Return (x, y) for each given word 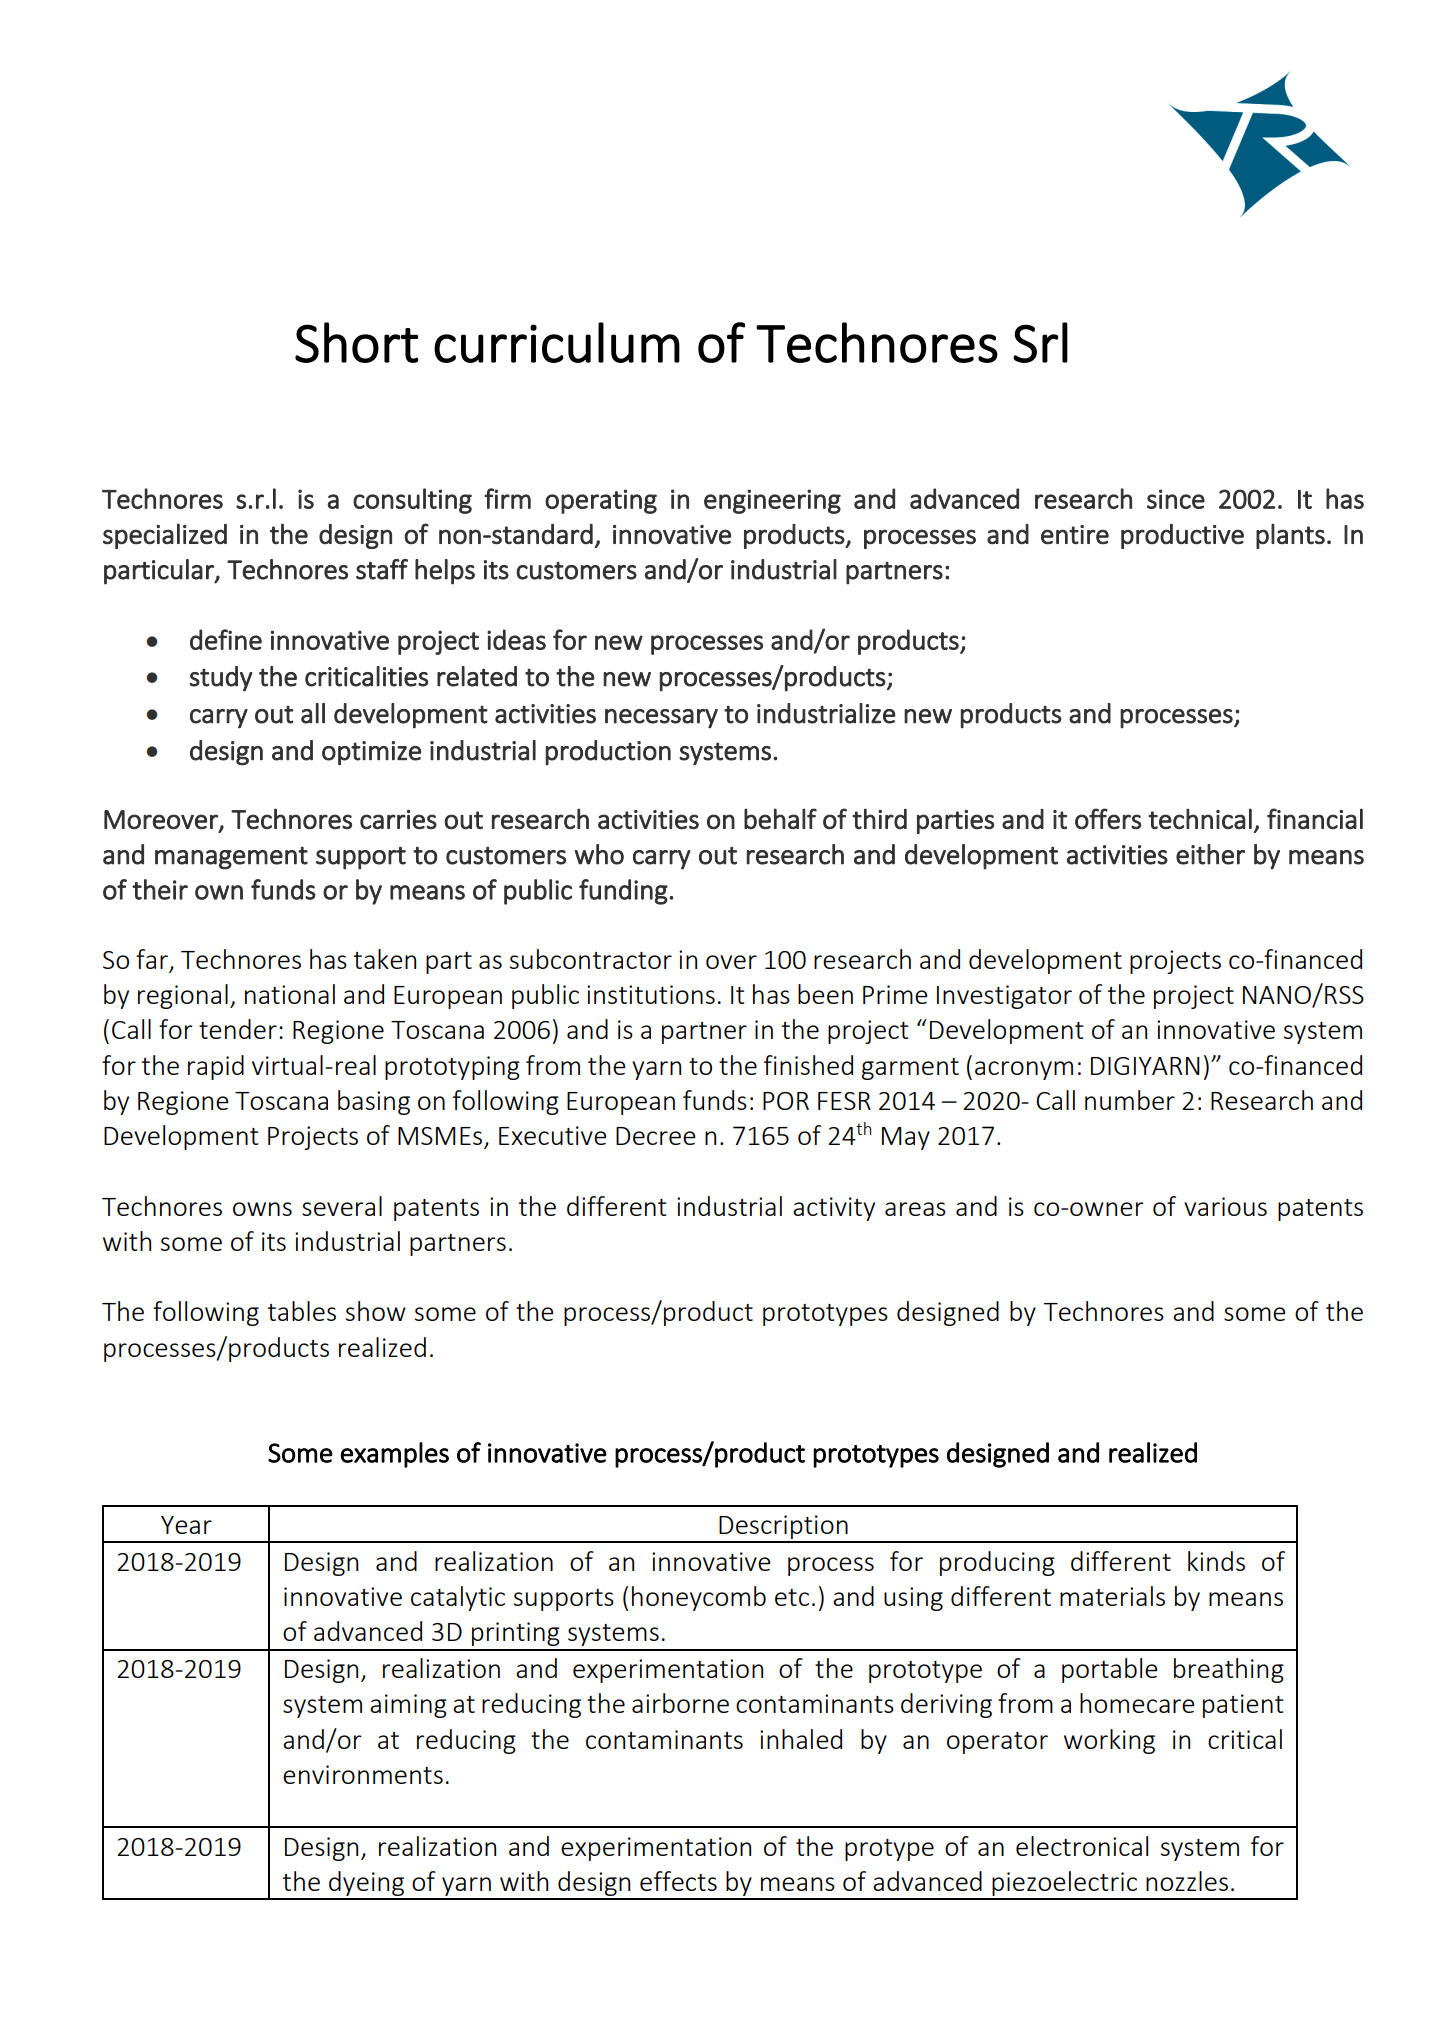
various (1225, 1206)
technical (1200, 818)
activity (834, 1209)
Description (783, 1528)
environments (363, 1774)
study (221, 679)
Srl (1040, 342)
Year (186, 1525)
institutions (651, 994)
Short (356, 342)
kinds (1216, 1561)
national (290, 994)
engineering (772, 501)
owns (262, 1209)
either (1210, 854)
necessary (661, 719)
